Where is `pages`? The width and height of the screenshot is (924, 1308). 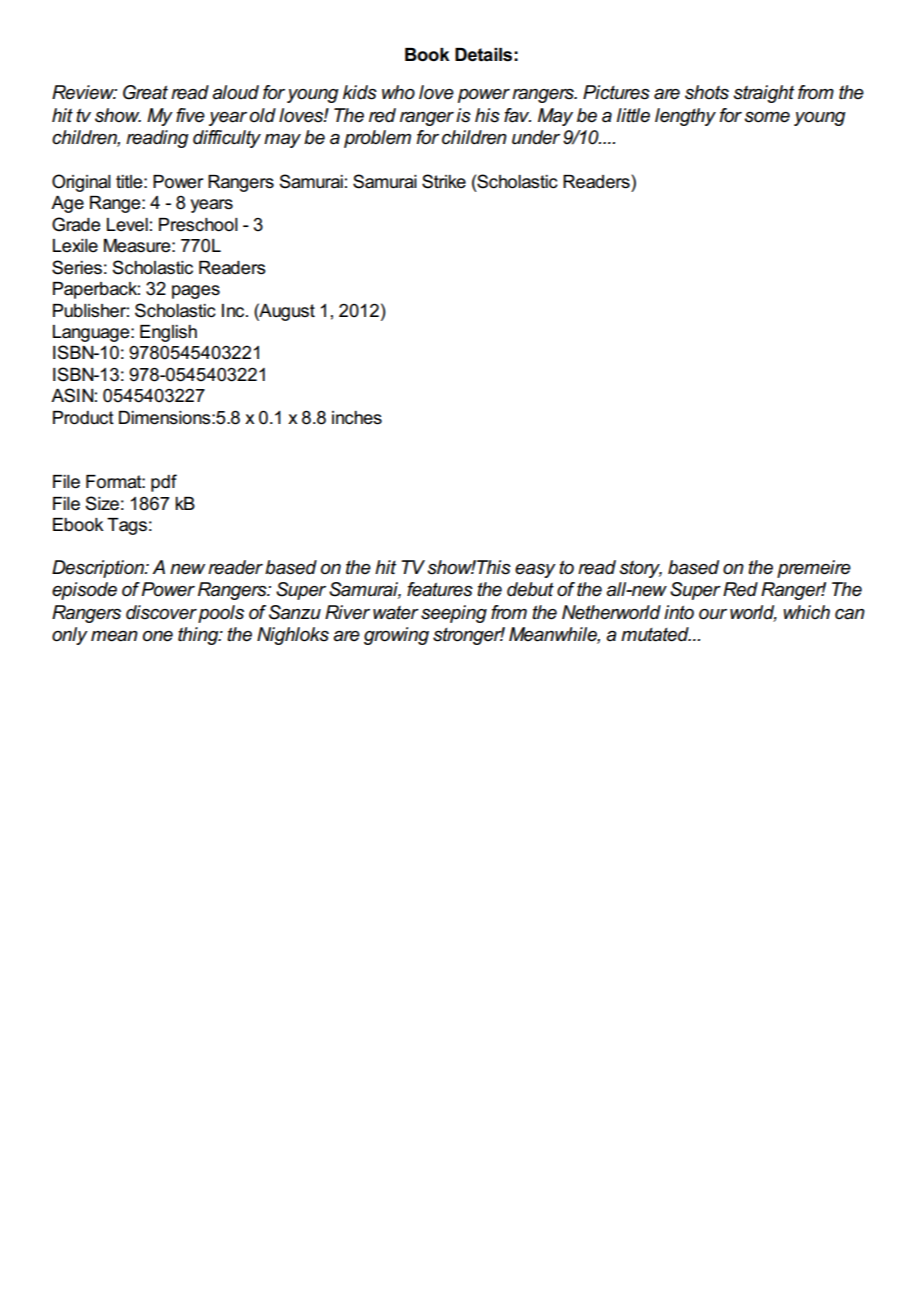 pages is located at coordinates (196, 292).
